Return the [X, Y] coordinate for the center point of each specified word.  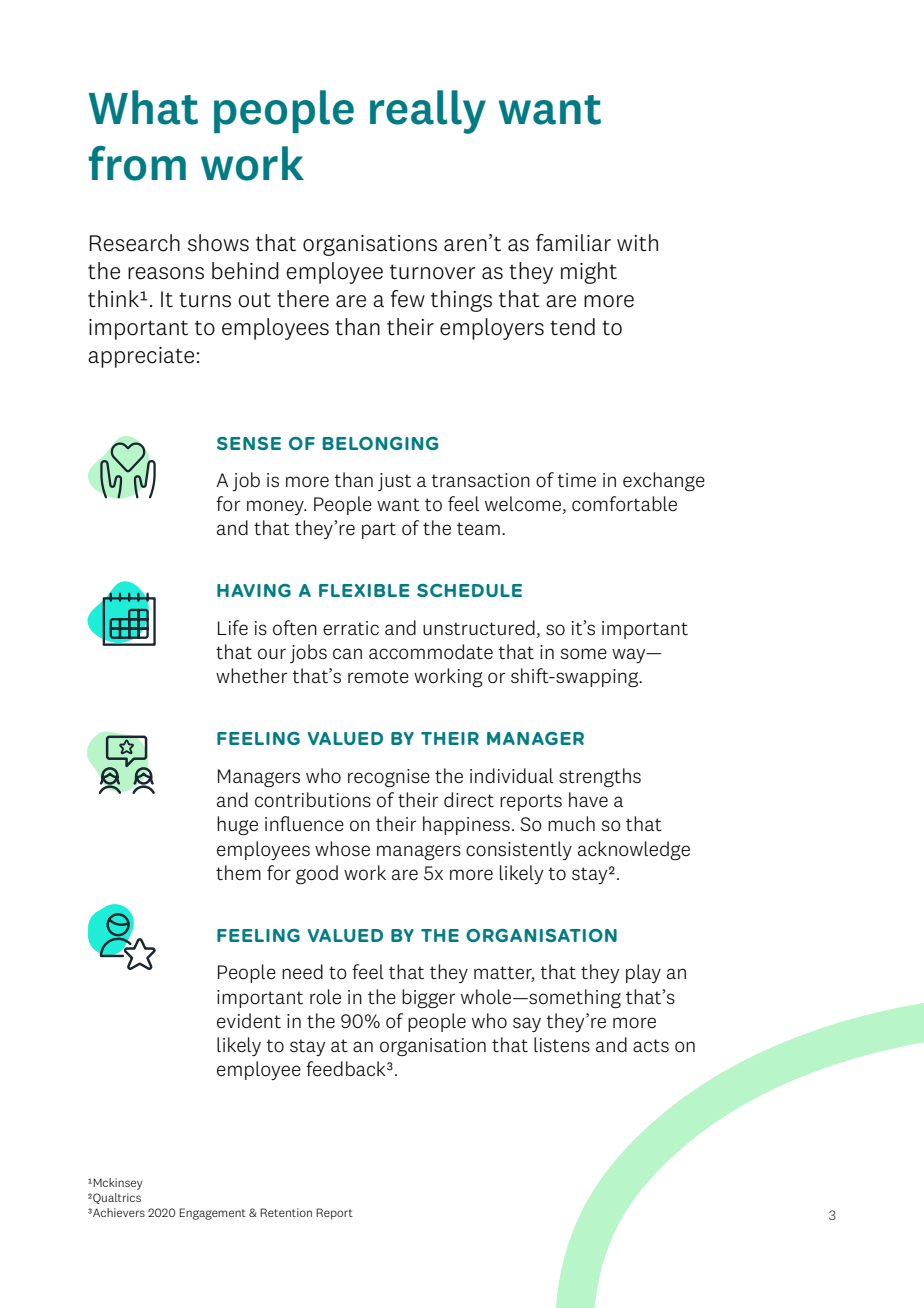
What [143, 107]
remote [378, 677]
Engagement [212, 1214]
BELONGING [380, 443]
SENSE [249, 443]
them [238, 872]
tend [572, 327]
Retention [286, 1212]
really [428, 112]
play [643, 973]
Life [233, 627]
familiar [573, 242]
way [630, 655]
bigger [428, 998]
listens [562, 1044]
